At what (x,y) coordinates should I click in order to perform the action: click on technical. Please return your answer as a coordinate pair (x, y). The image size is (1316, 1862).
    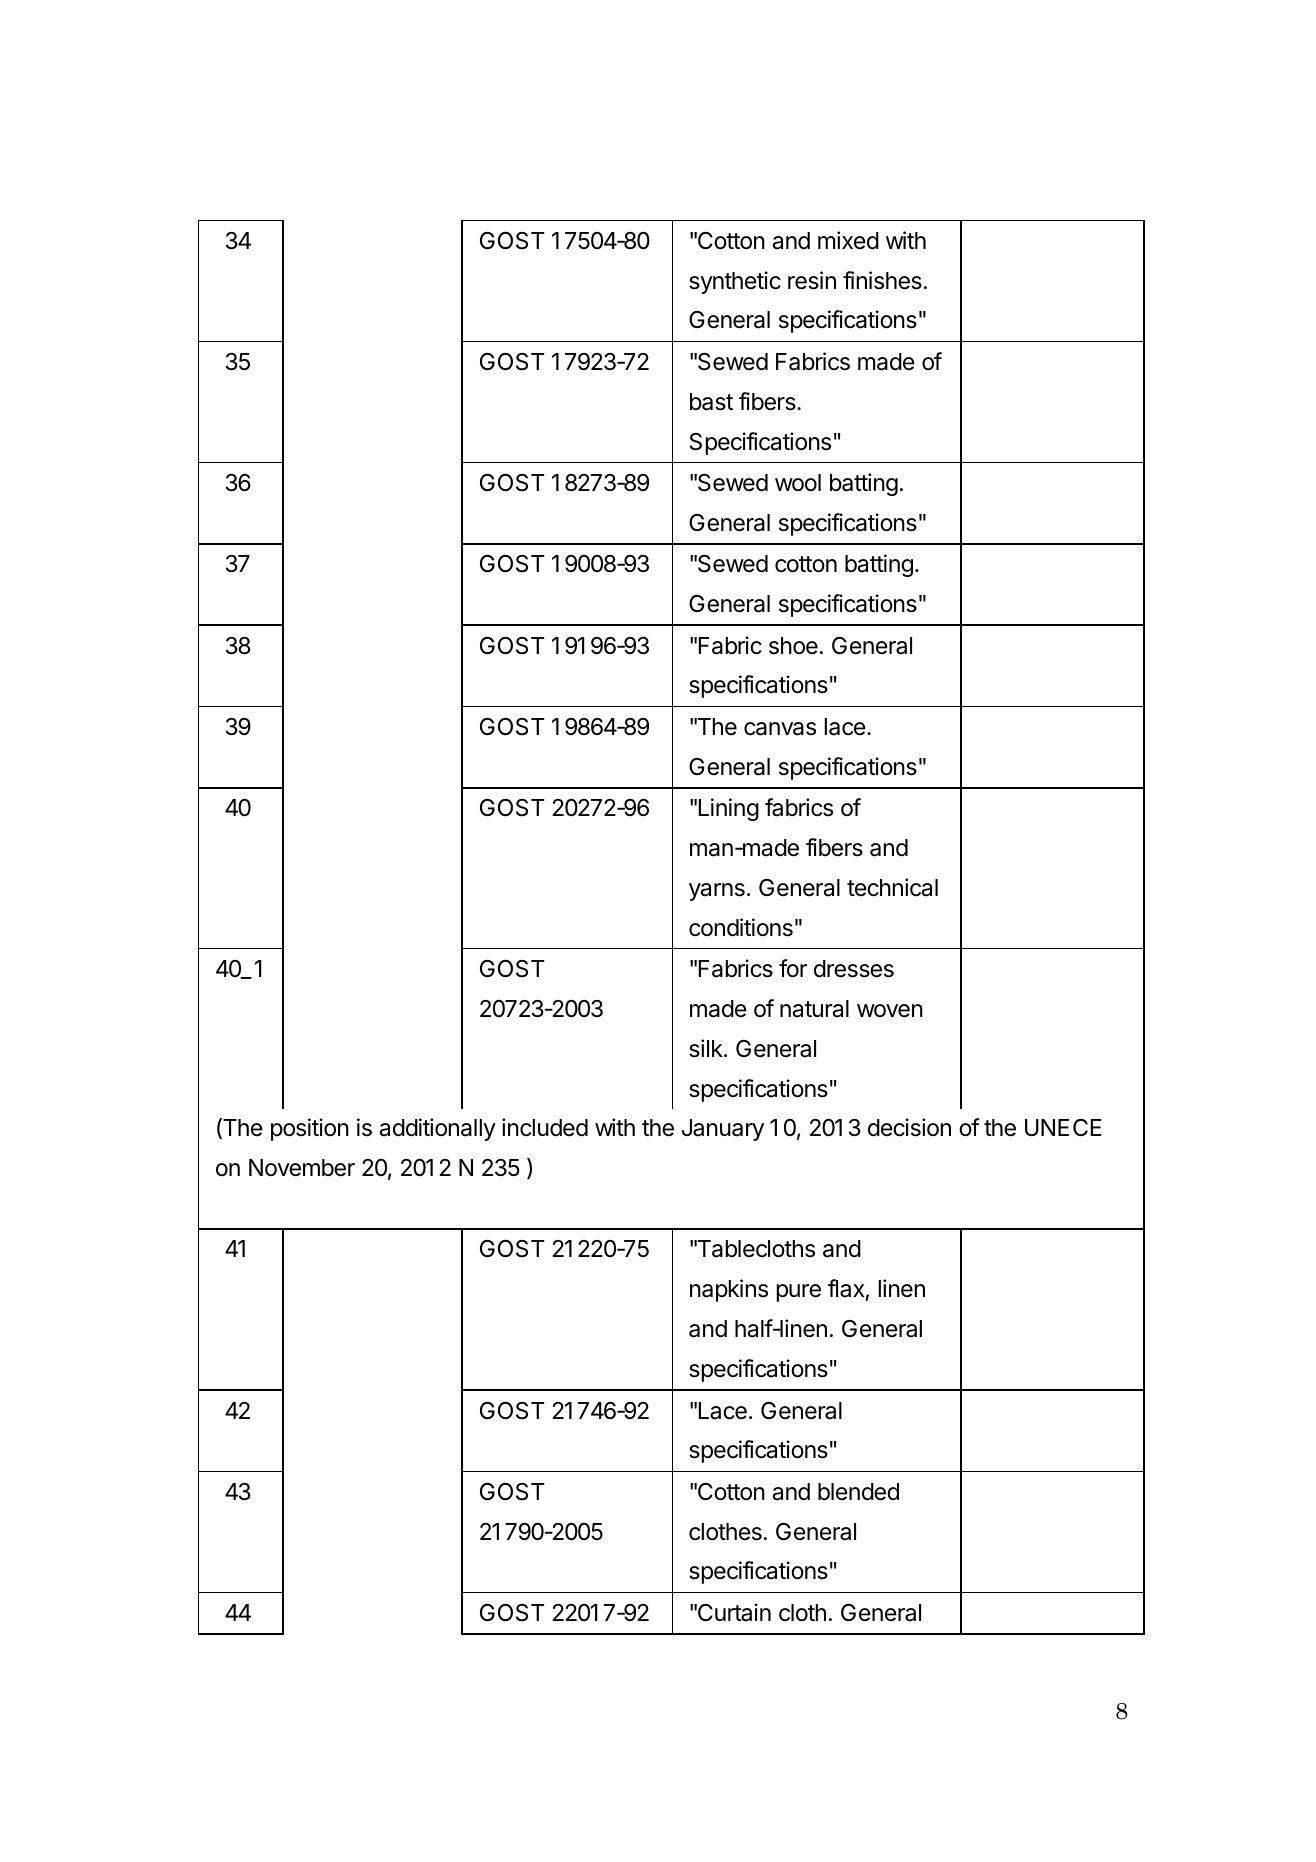
    Looking at the image, I should click on (892, 887).
